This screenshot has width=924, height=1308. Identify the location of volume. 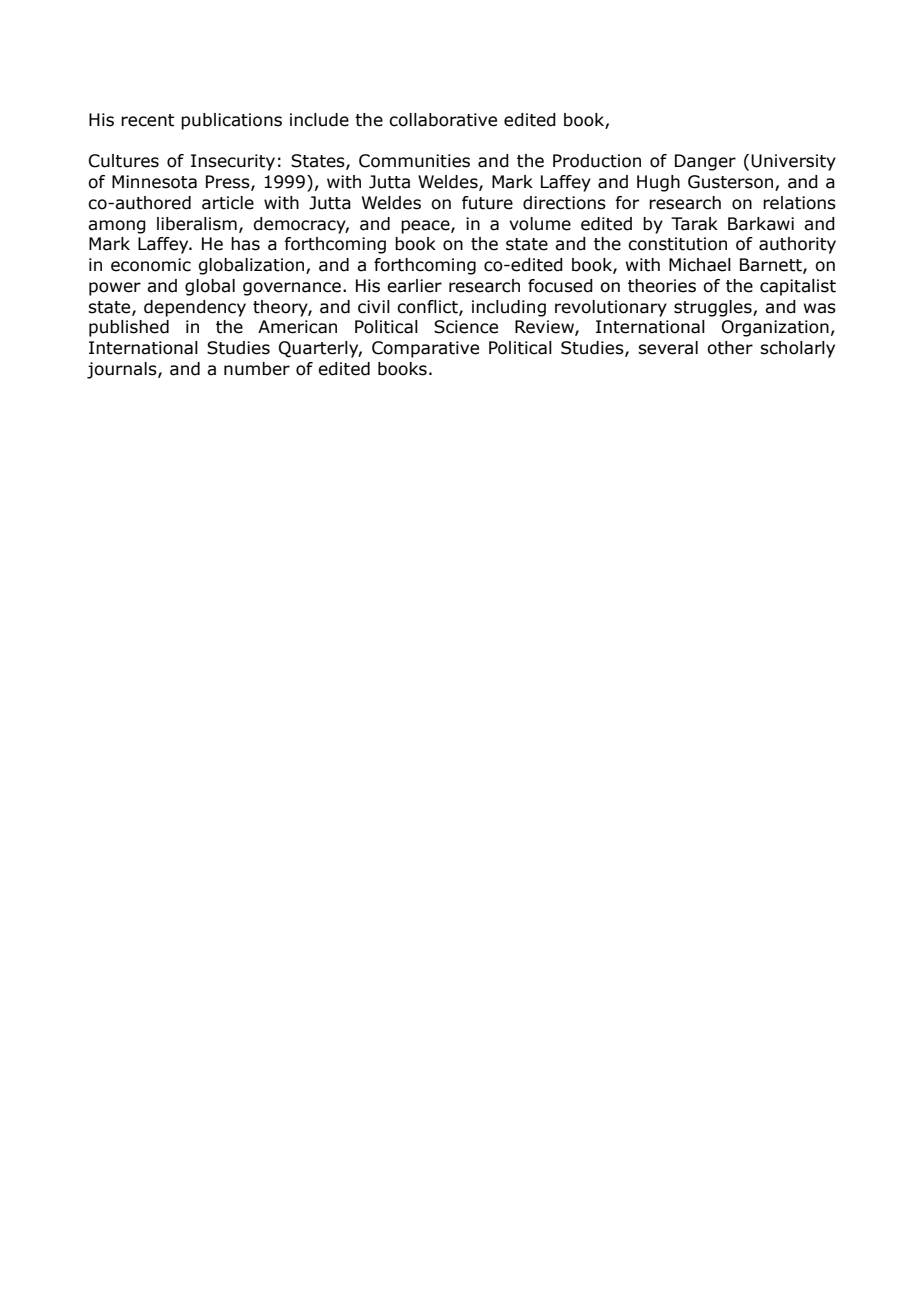
(540, 224).
